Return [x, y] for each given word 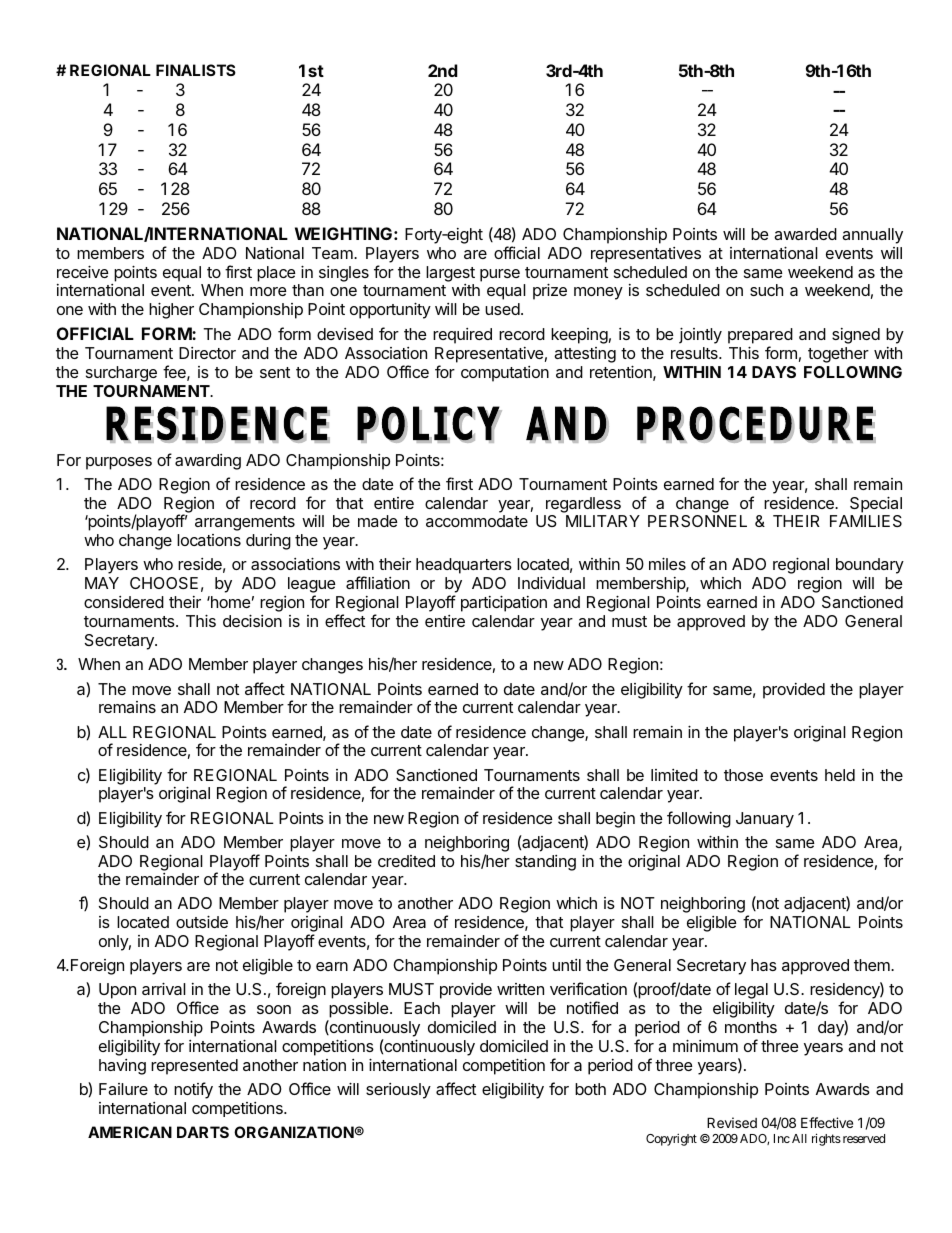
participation [504, 603]
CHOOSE [164, 583]
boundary [870, 566]
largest [450, 274]
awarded [805, 234]
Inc [782, 1138]
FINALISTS [196, 70]
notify [193, 1090]
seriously [398, 1091]
